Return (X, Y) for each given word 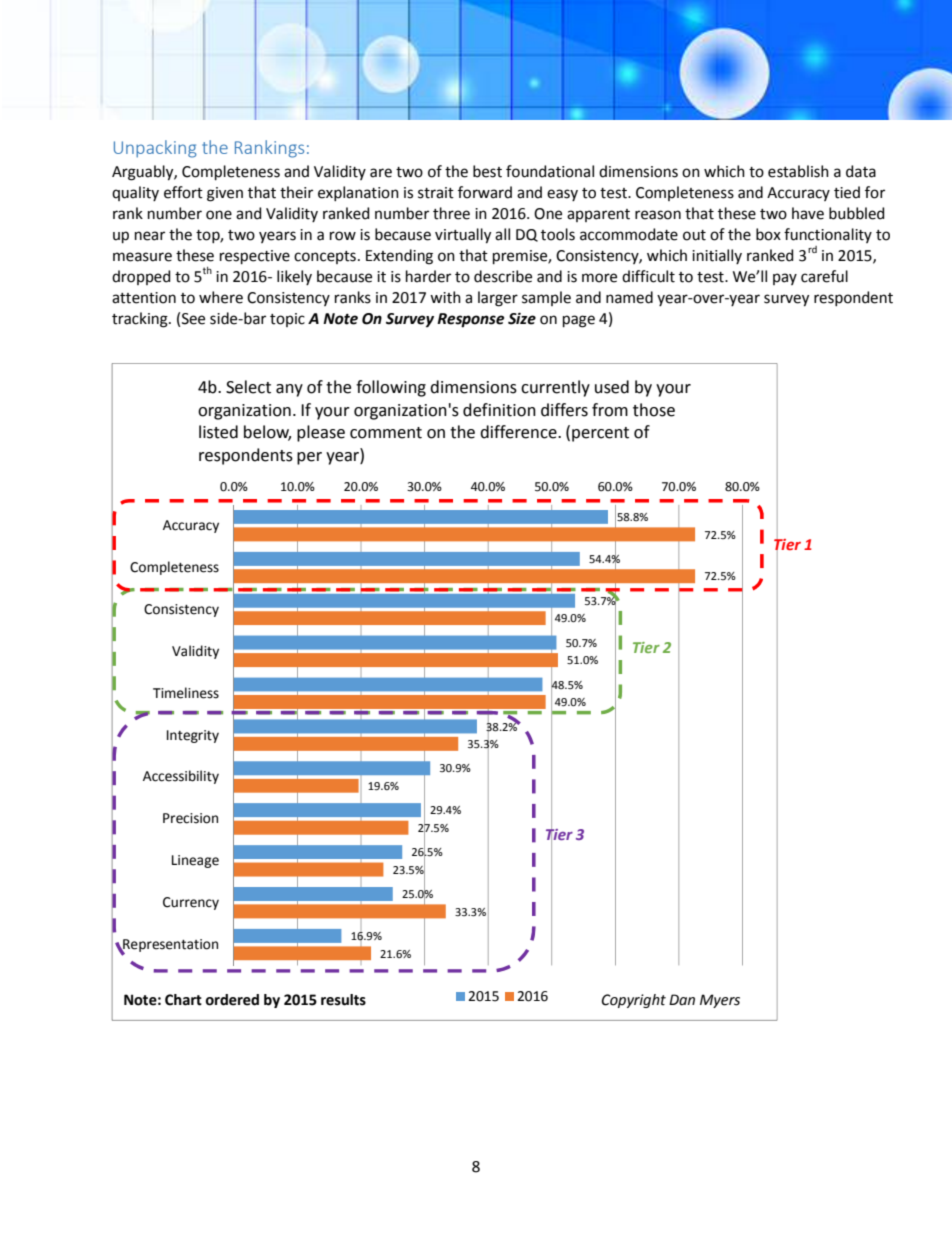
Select (248, 387)
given (225, 194)
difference (519, 432)
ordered (232, 1000)
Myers (720, 1001)
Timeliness (186, 693)
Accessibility (181, 777)
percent (600, 434)
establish (798, 171)
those (654, 410)
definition (499, 410)
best (487, 171)
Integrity (193, 736)
